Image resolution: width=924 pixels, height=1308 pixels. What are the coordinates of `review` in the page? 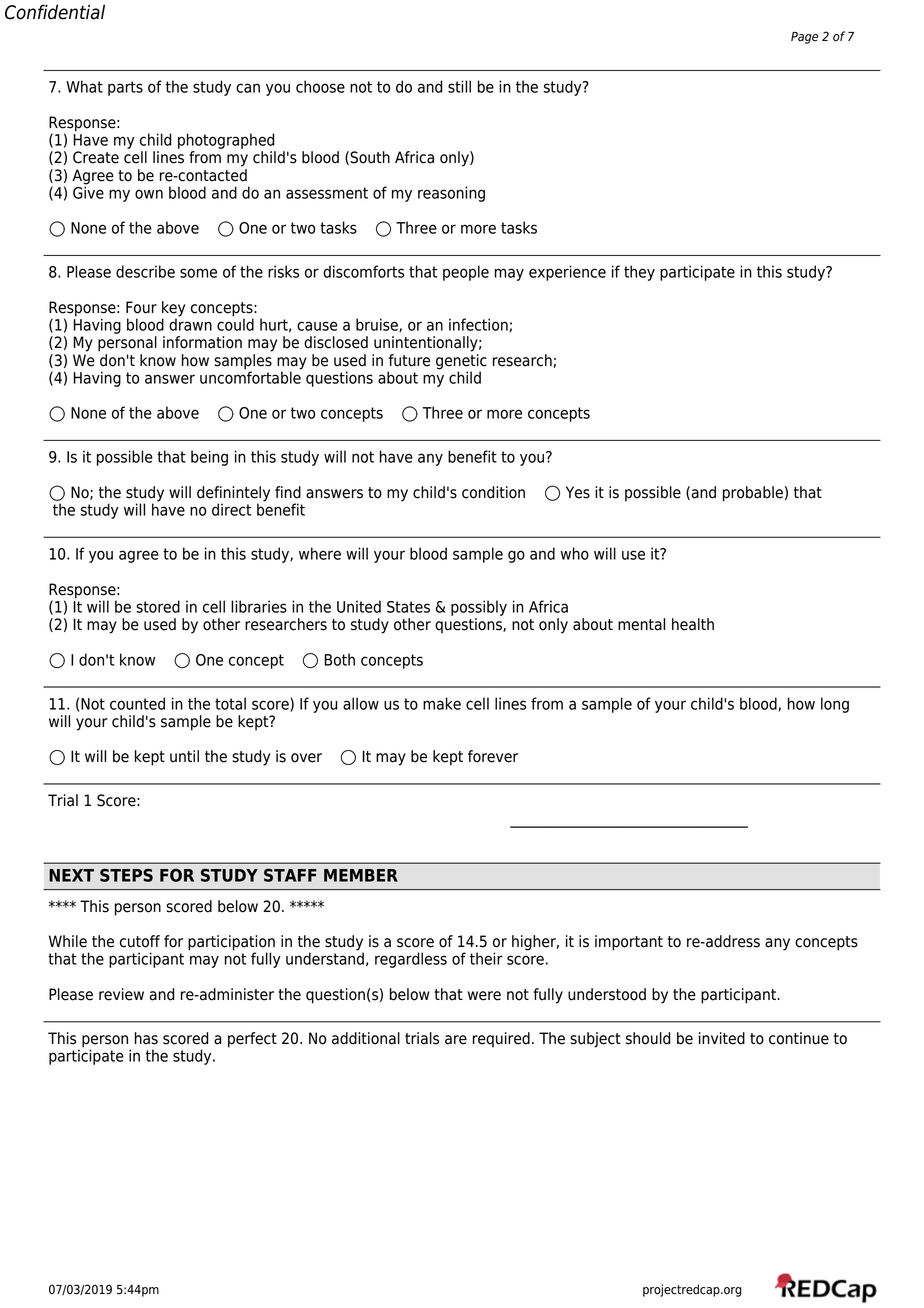 It's located at (121, 994).
